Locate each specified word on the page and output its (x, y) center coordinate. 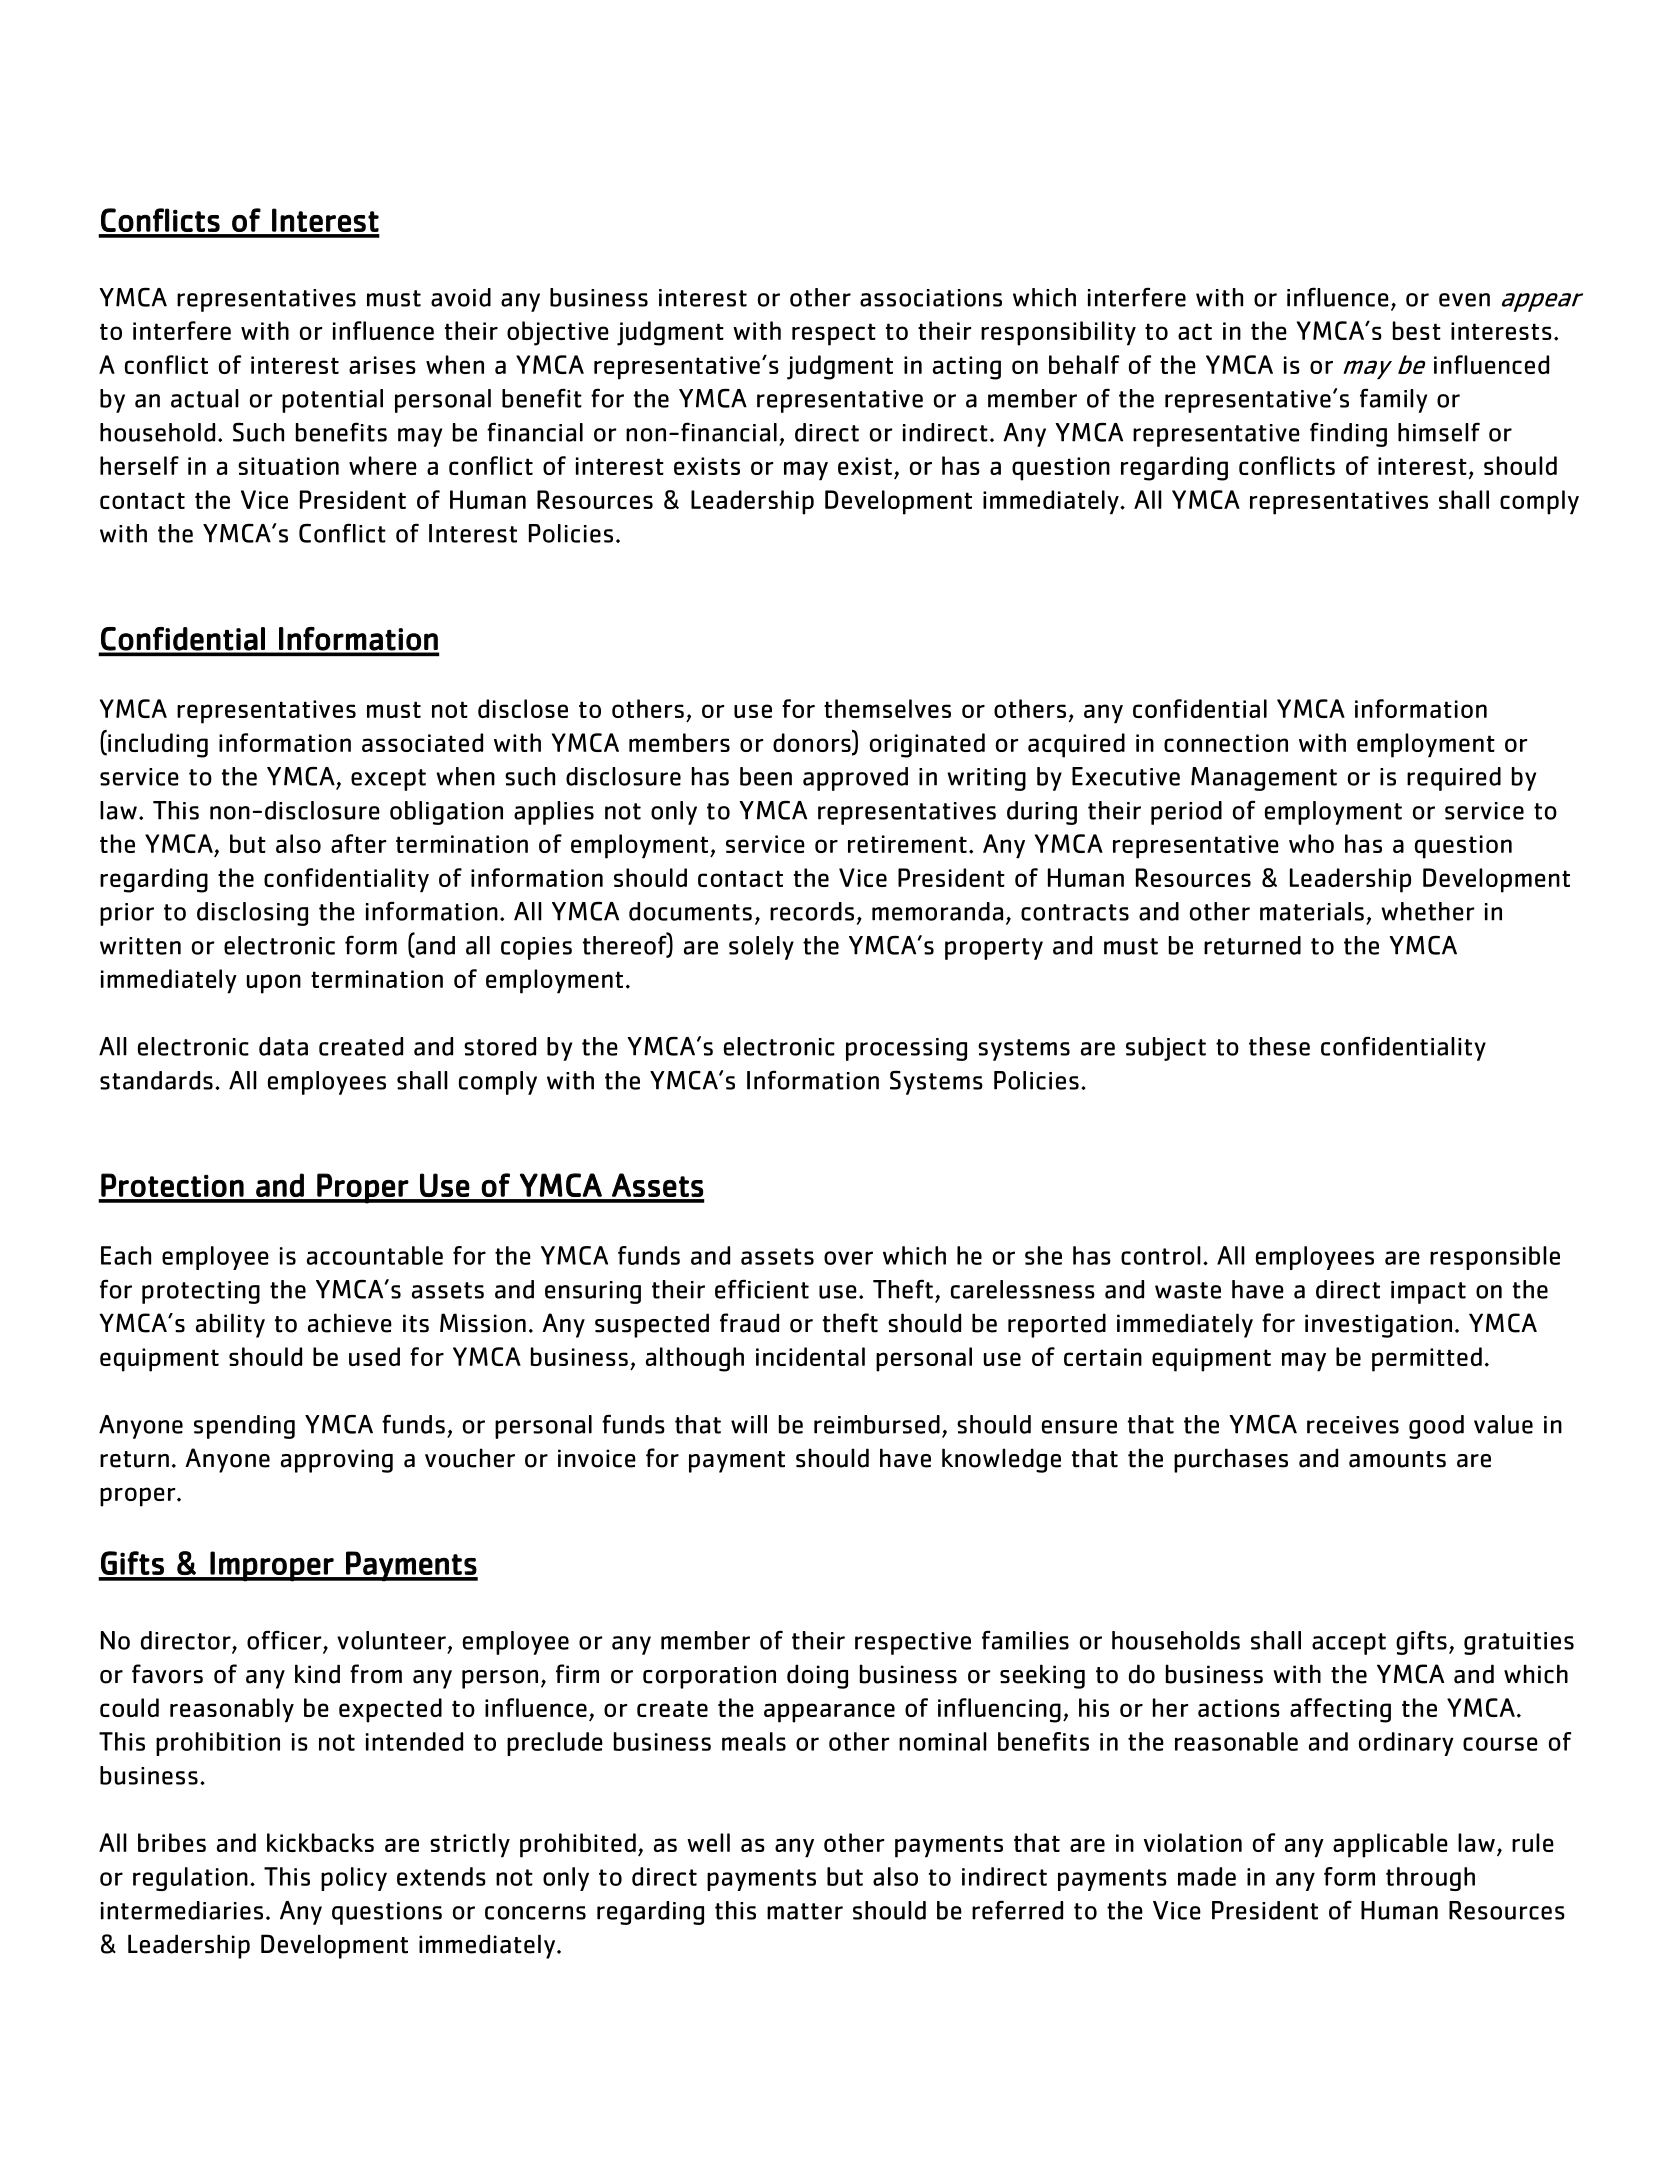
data (283, 1046)
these (1279, 1046)
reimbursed (877, 1424)
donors (813, 742)
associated (422, 742)
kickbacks (320, 1842)
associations (931, 298)
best (1417, 330)
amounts (1397, 1459)
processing (906, 1049)
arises (382, 365)
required (1454, 779)
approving (337, 1461)
